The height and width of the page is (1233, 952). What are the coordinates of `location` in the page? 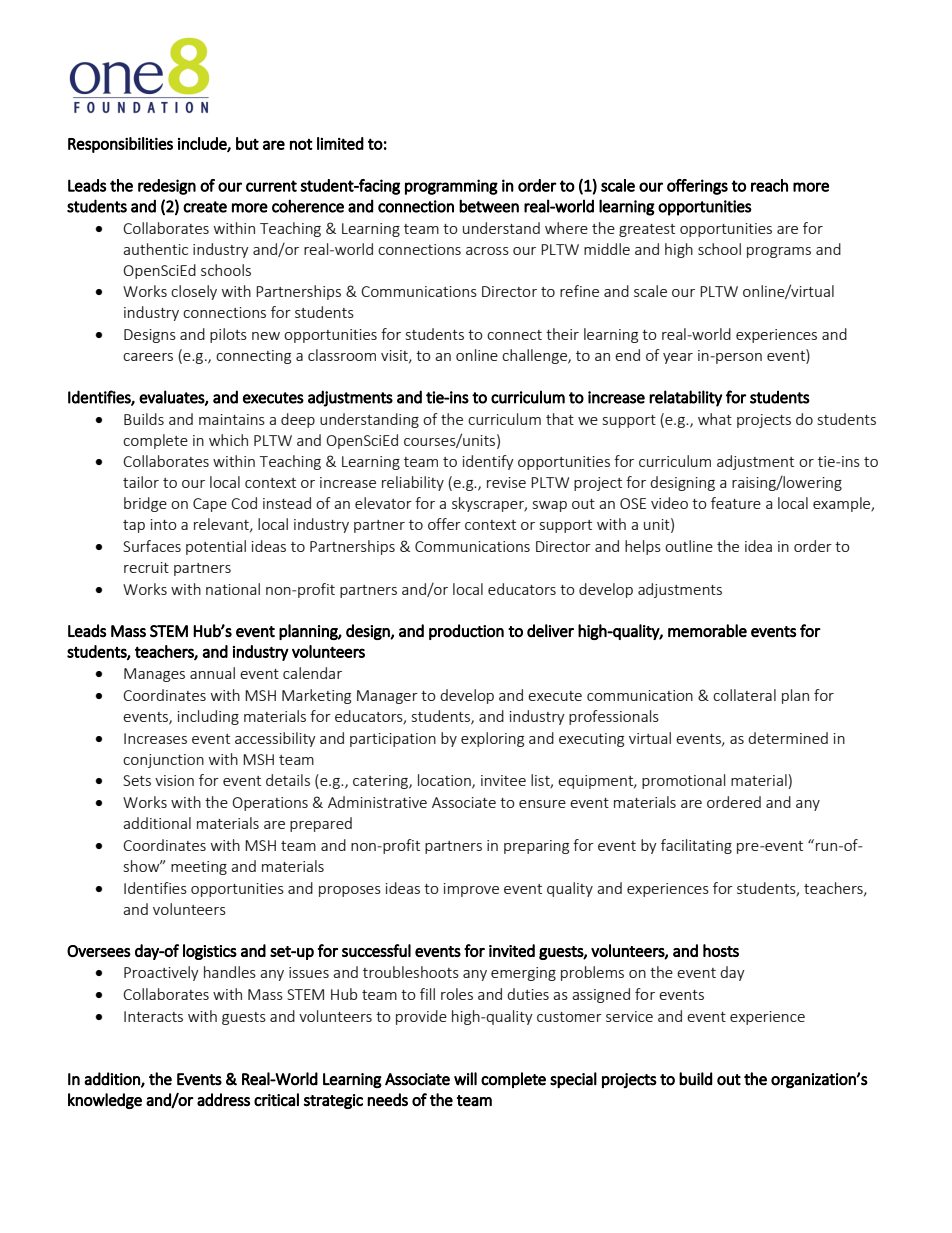 It's located at (445, 781).
